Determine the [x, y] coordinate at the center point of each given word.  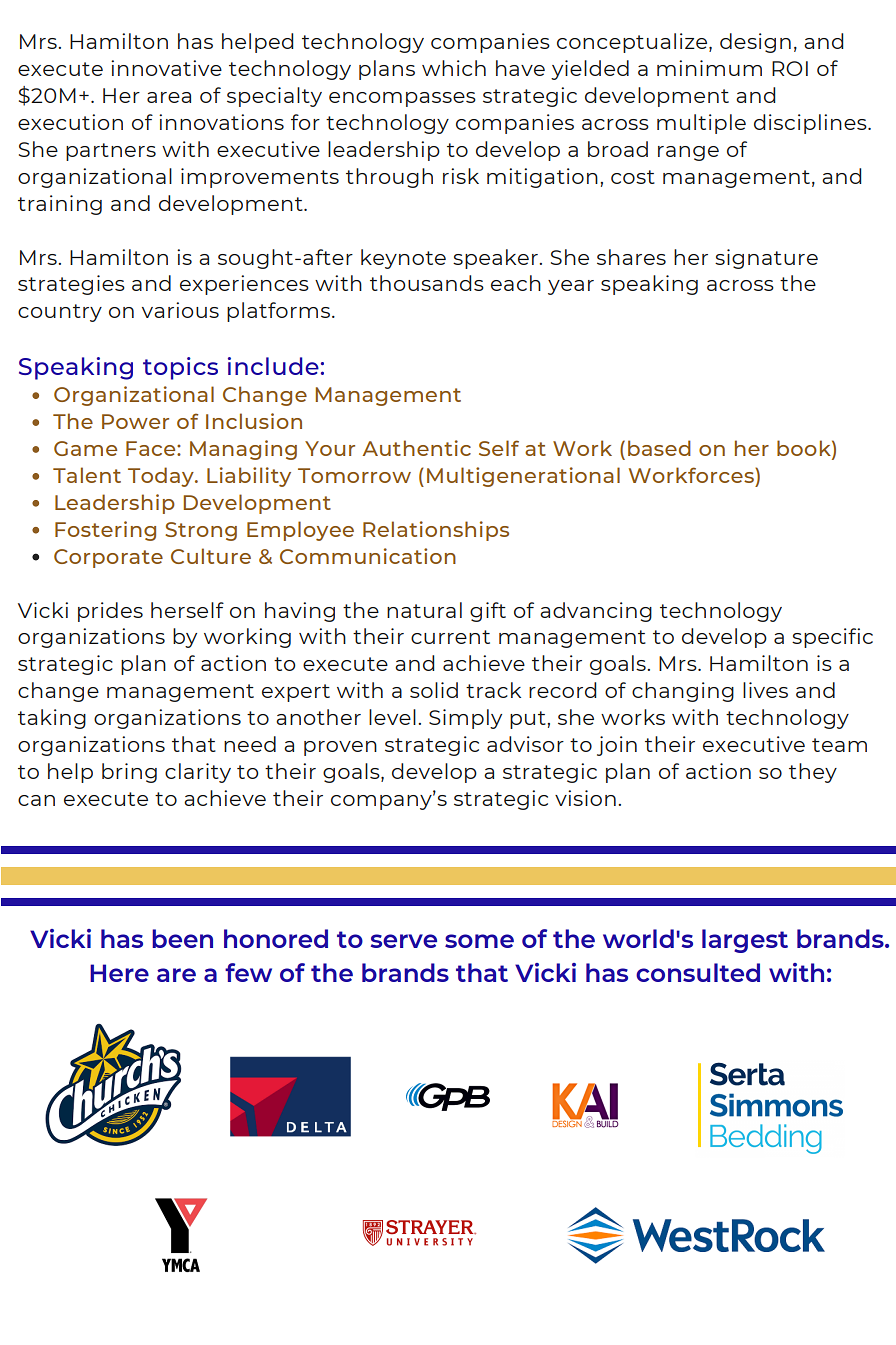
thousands [427, 283]
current [450, 637]
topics [180, 368]
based [659, 448]
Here [119, 973]
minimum [709, 68]
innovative [166, 68]
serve [404, 941]
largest [745, 941]
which [454, 68]
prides [110, 612]
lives [765, 690]
